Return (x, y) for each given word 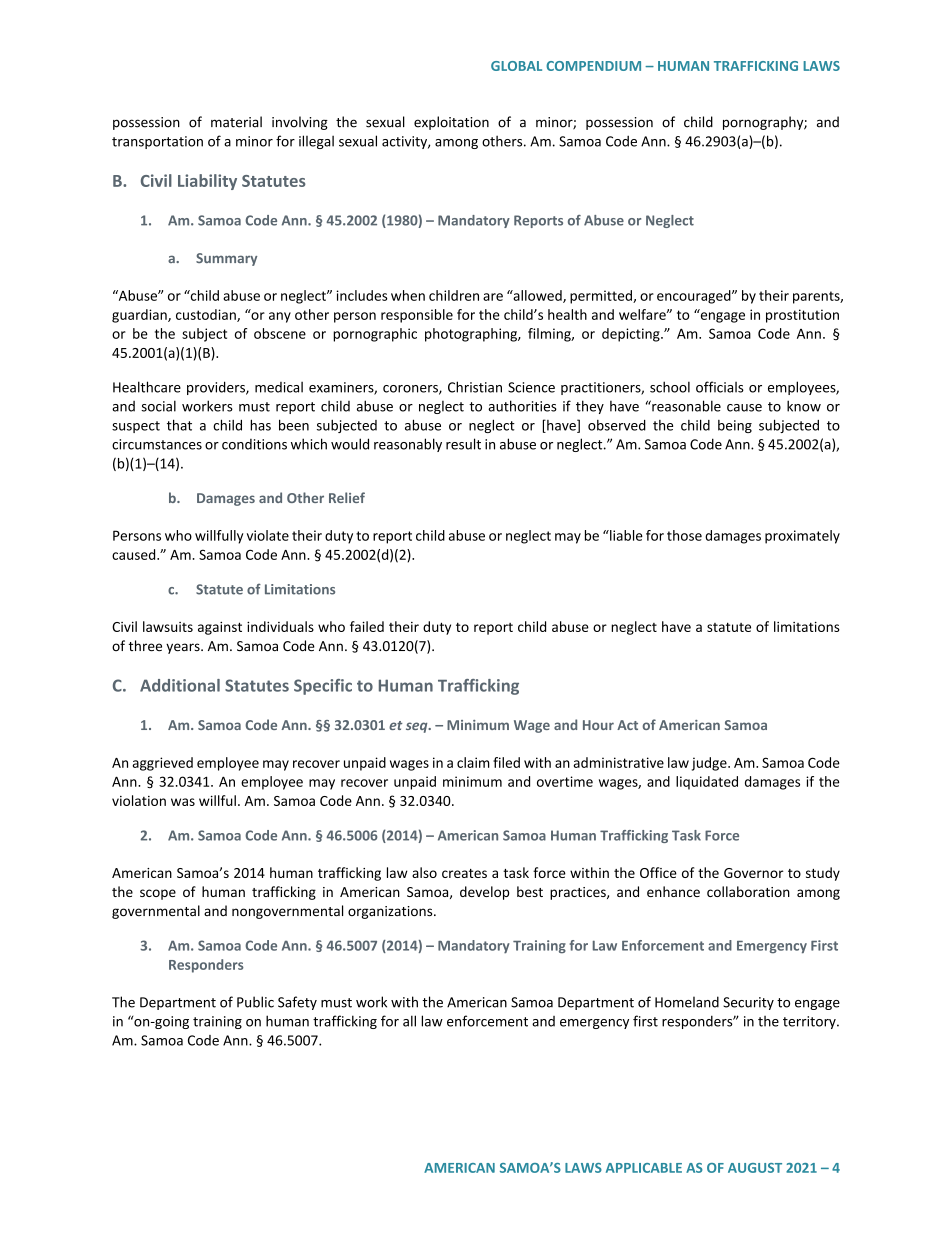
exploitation (451, 123)
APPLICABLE (644, 1168)
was (183, 802)
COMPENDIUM (593, 66)
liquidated (707, 783)
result (463, 444)
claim (473, 762)
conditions (254, 444)
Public (255, 1002)
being (735, 426)
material (236, 122)
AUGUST (755, 1168)
